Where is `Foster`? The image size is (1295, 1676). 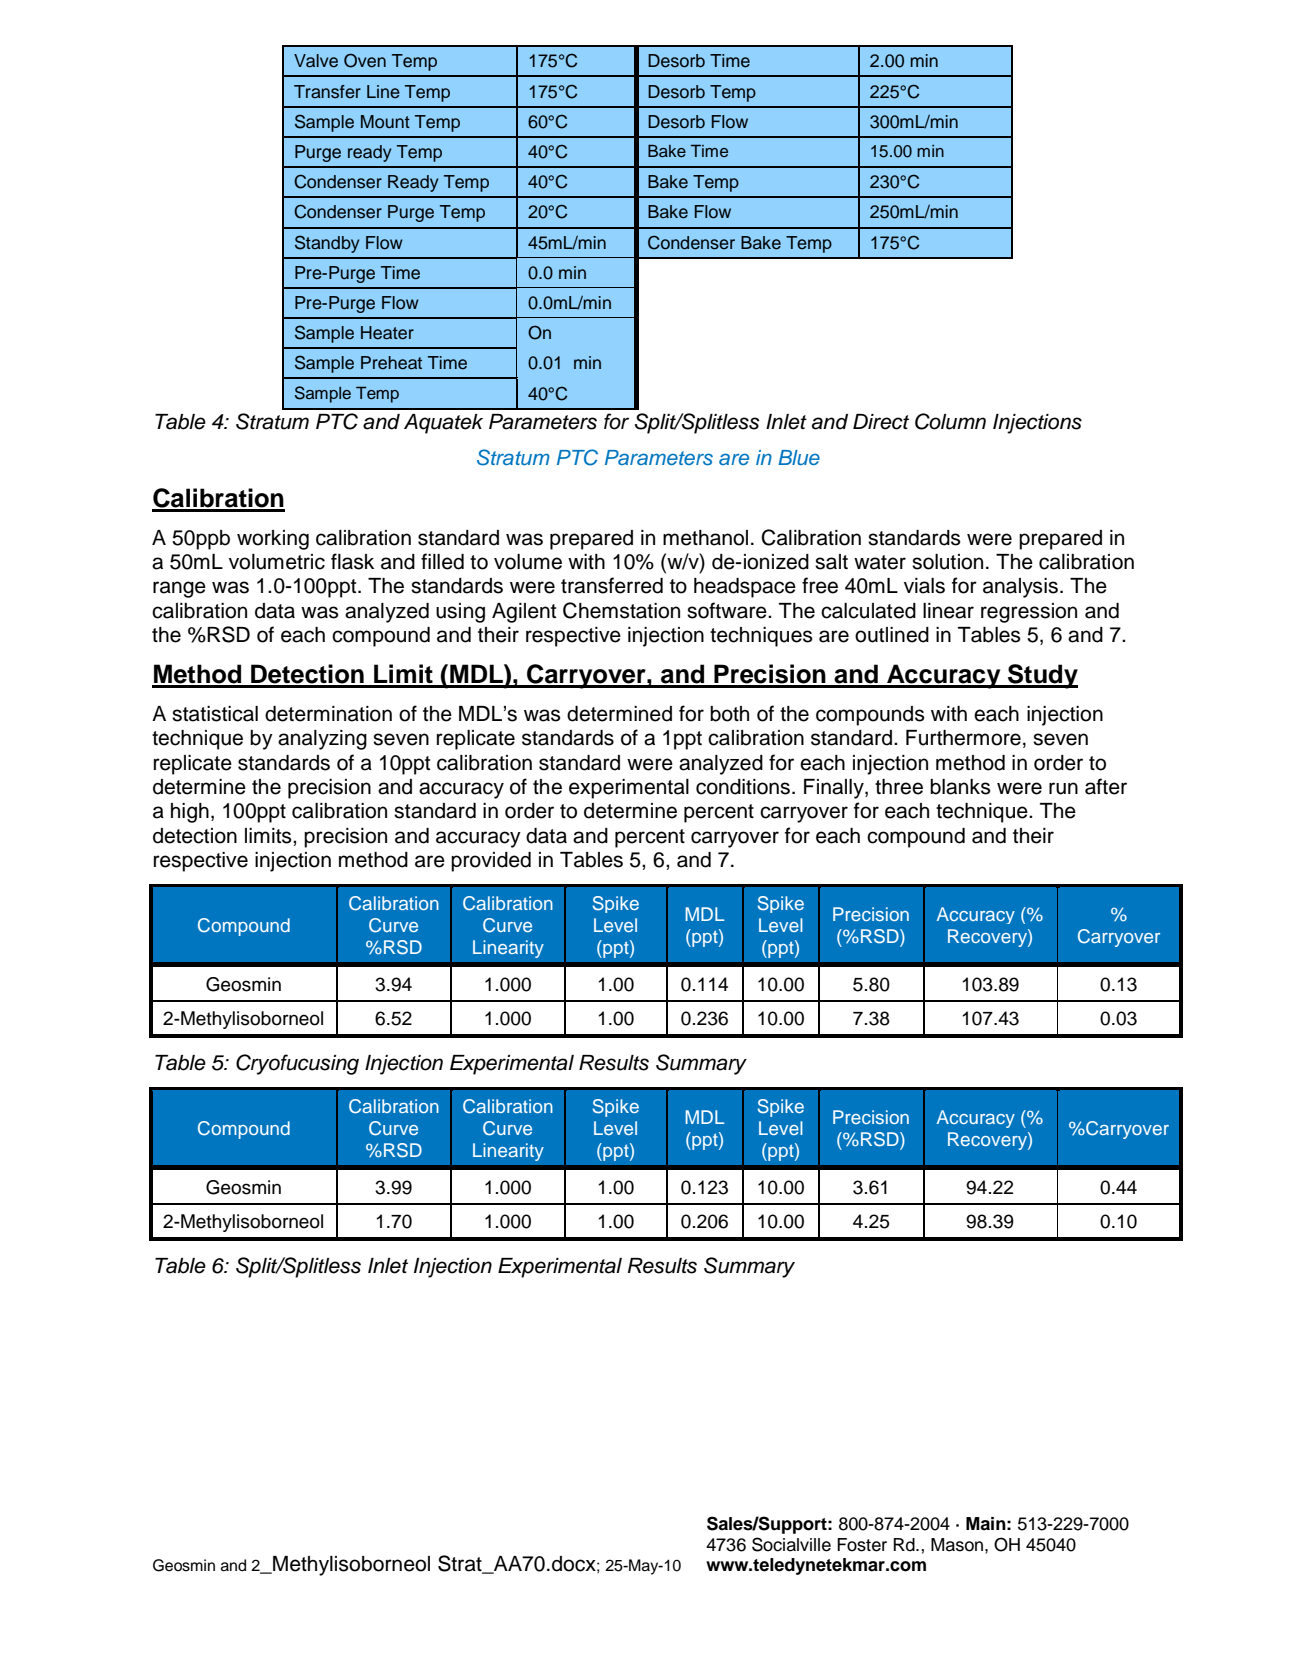
Foster is located at coordinates (862, 1545).
